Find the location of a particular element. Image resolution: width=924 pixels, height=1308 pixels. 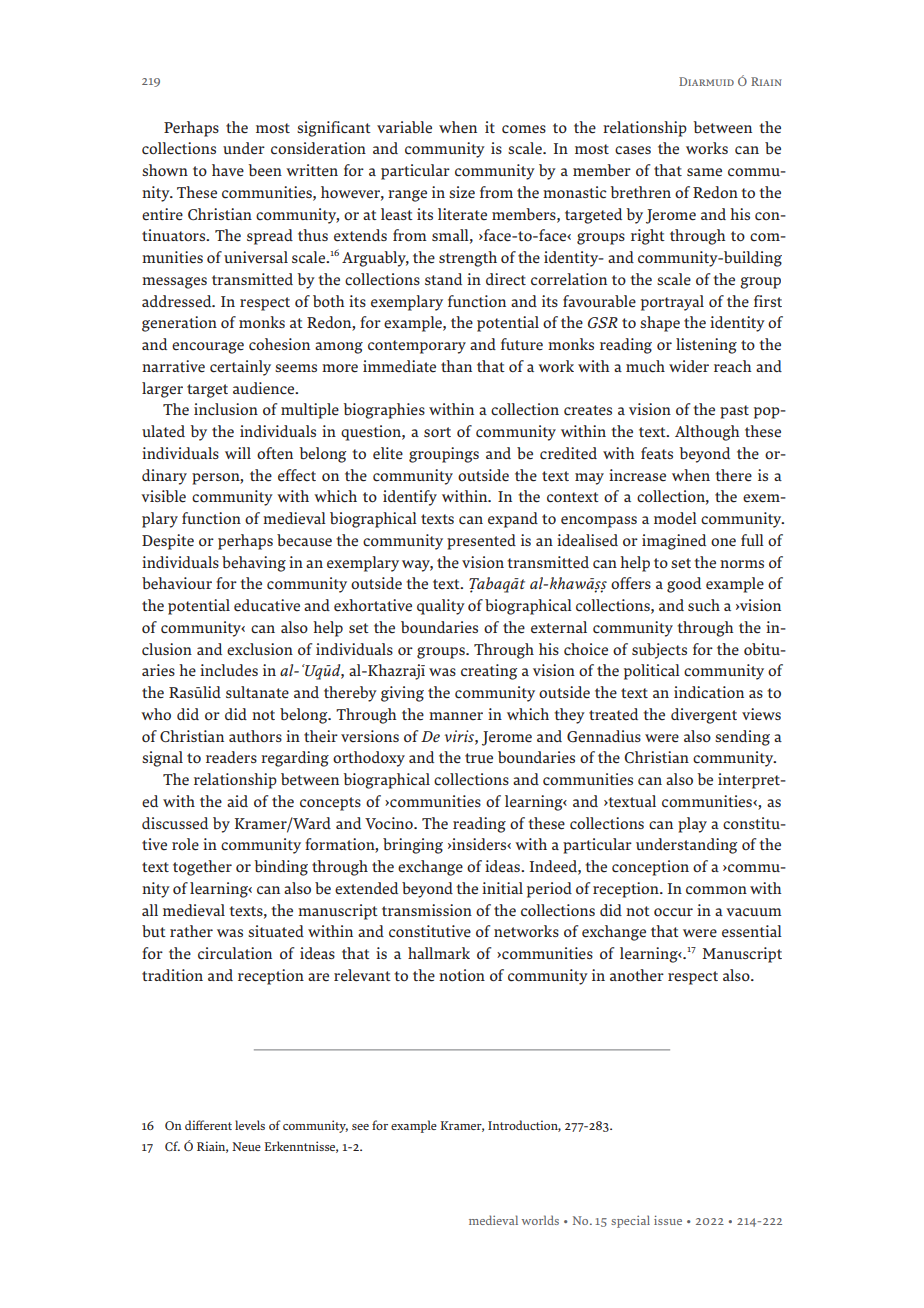

creating is located at coordinates (489, 672).
